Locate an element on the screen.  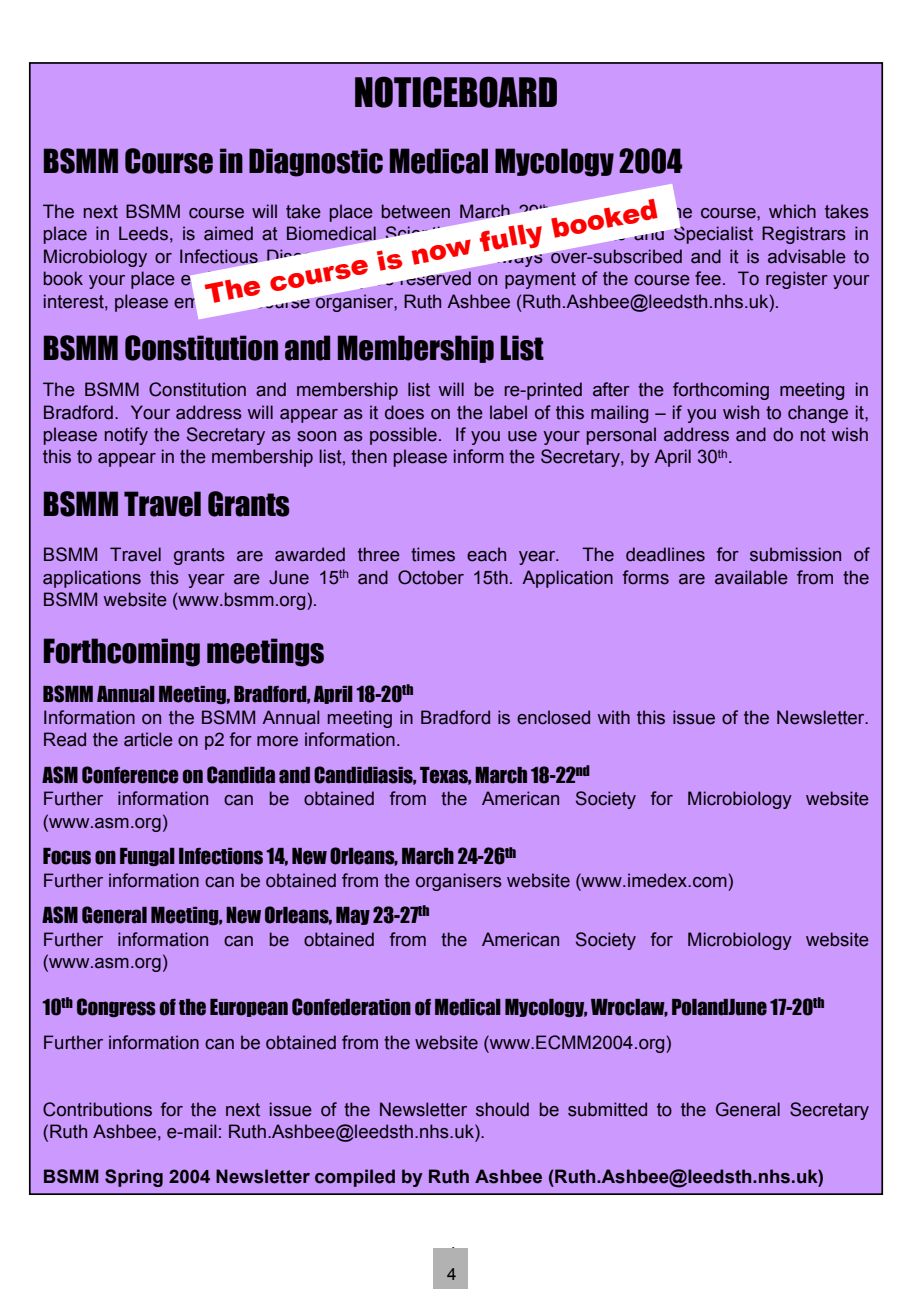
Spring is located at coordinates (134, 1178).
